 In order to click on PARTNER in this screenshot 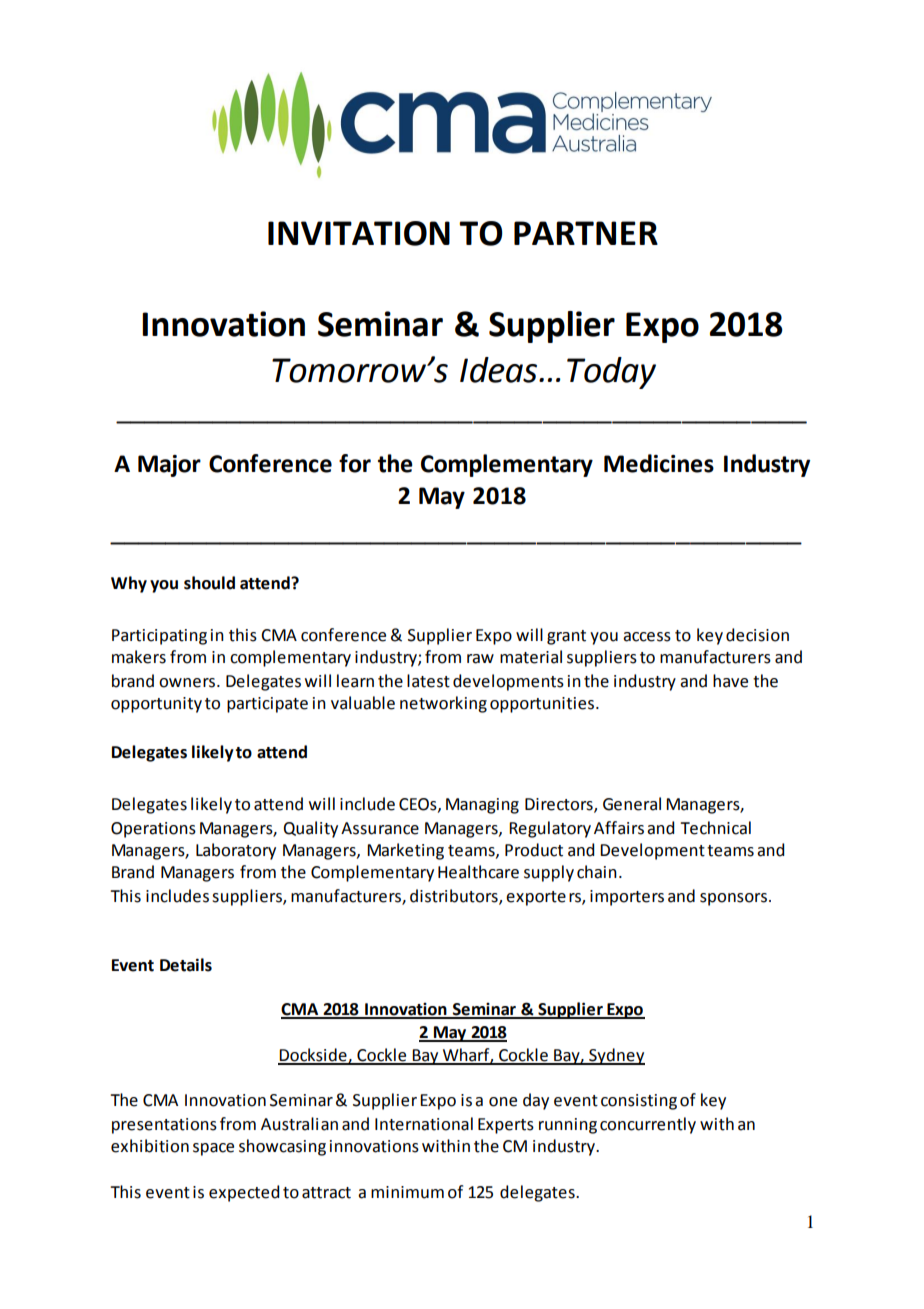, I will do `click(586, 233)`.
